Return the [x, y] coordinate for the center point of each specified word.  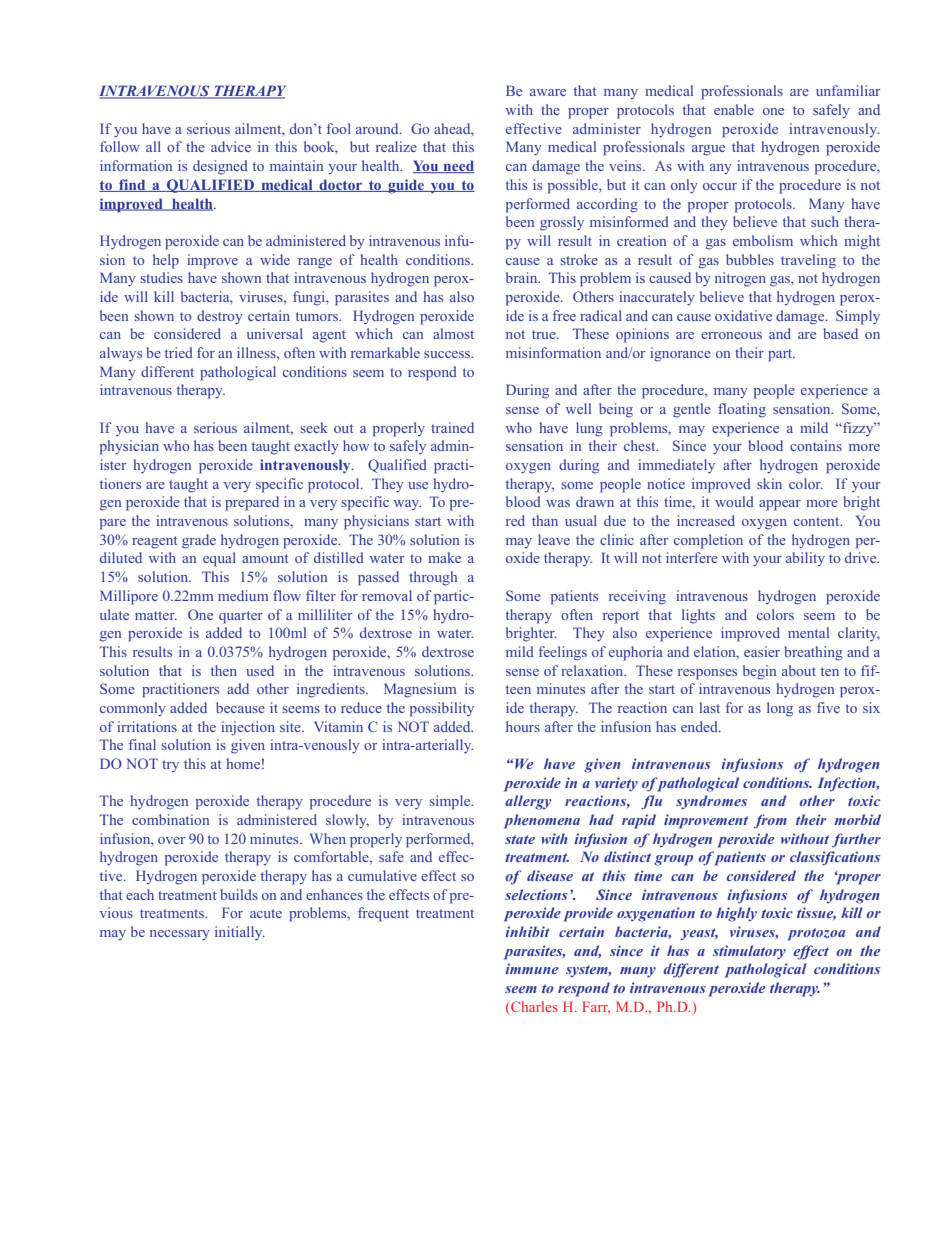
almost [453, 333]
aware [548, 92]
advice [231, 146]
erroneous [731, 335]
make [444, 557]
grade [199, 541]
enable [734, 109]
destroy [220, 317]
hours [523, 726]
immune [531, 968]
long [780, 709]
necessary [180, 935]
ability [805, 559]
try [170, 766]
